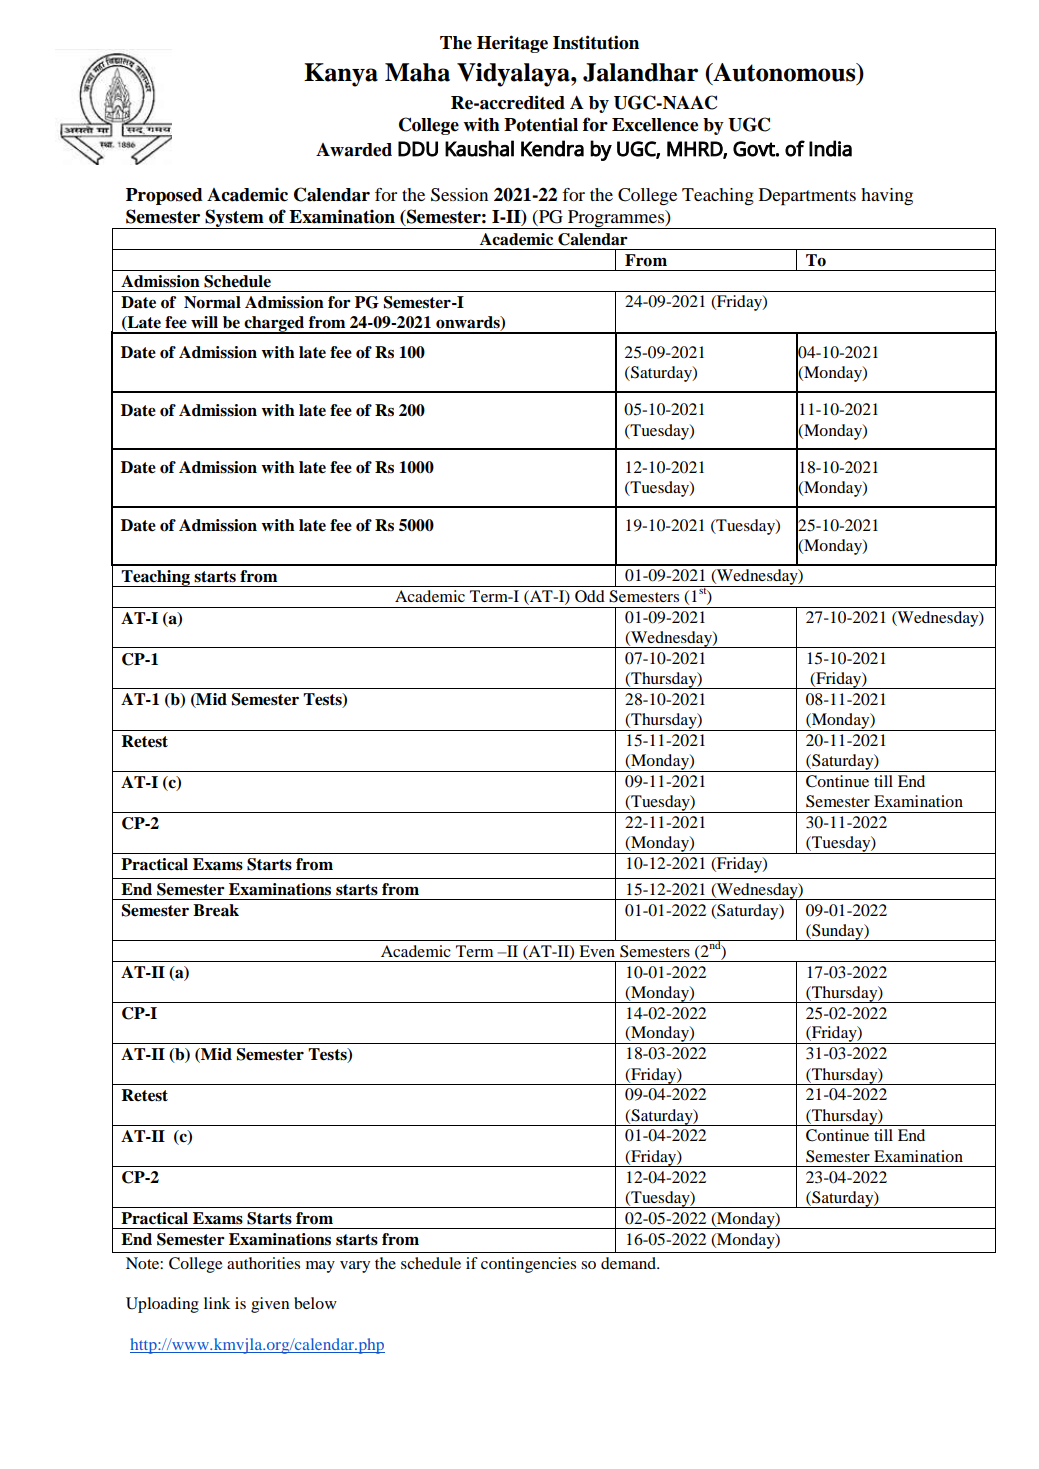 This page has width=1039, height=1469. I want to click on Break, so click(216, 910).
